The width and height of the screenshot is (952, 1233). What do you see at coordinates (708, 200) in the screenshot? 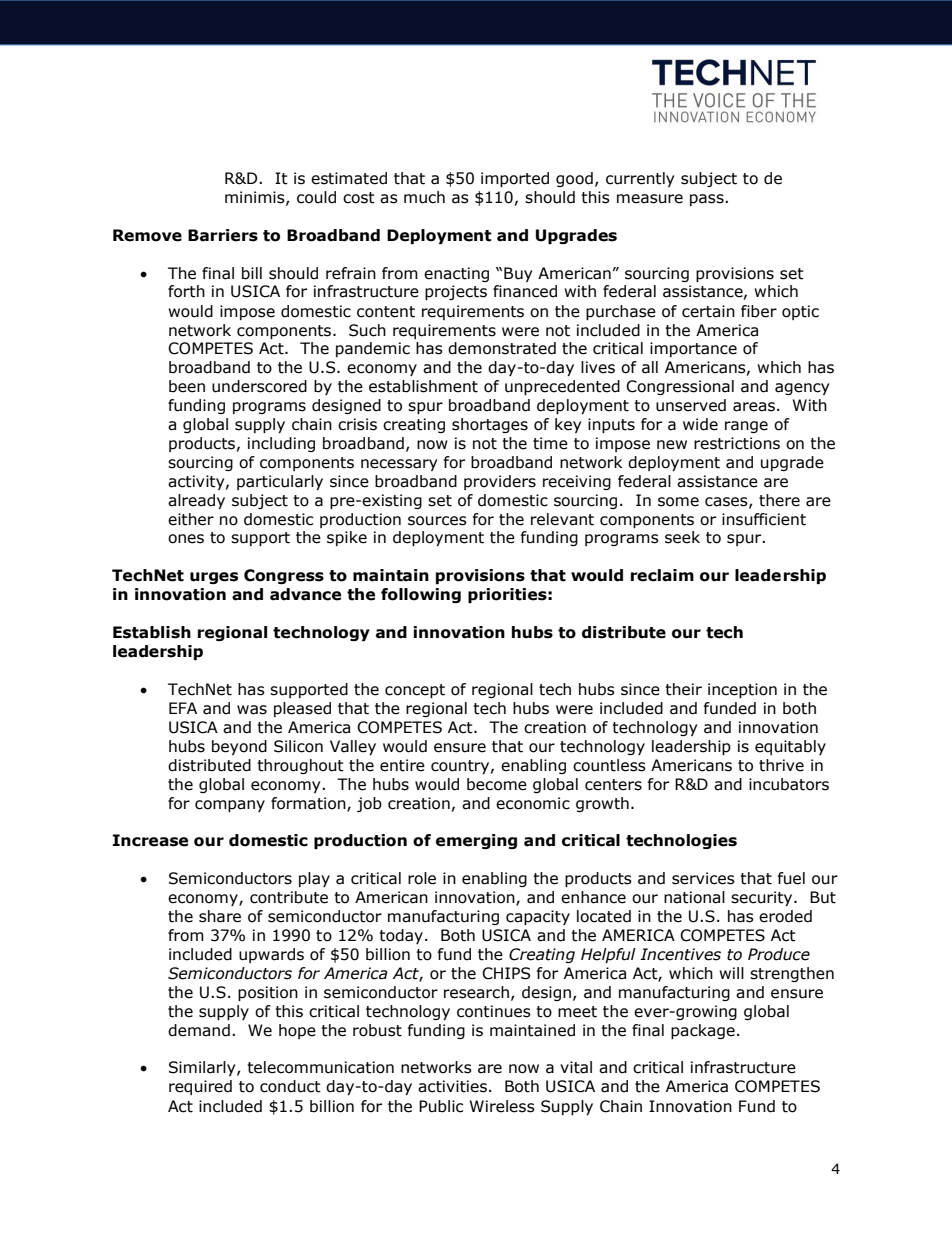
I see `pass` at bounding box center [708, 200].
